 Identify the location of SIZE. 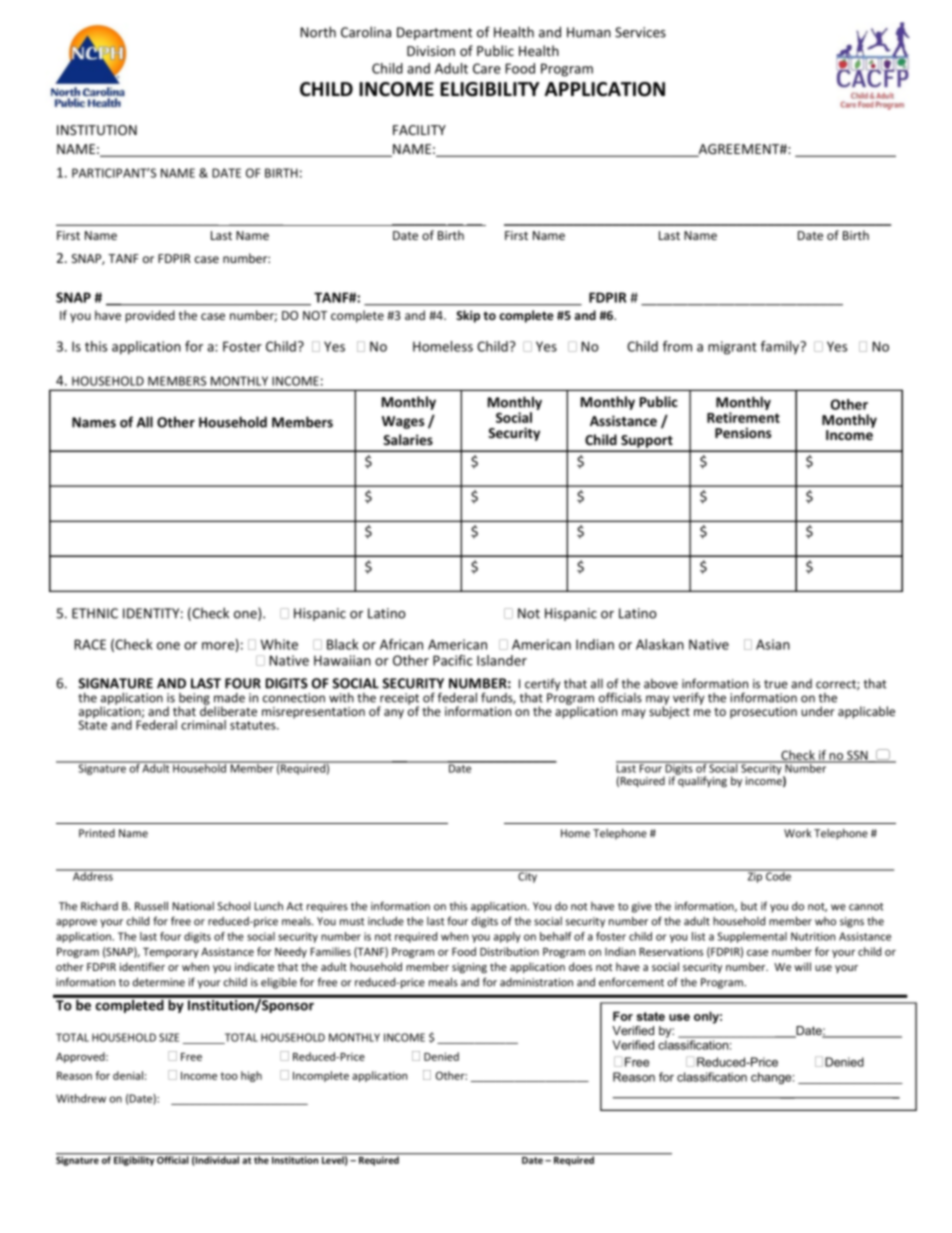
(169, 1037).
